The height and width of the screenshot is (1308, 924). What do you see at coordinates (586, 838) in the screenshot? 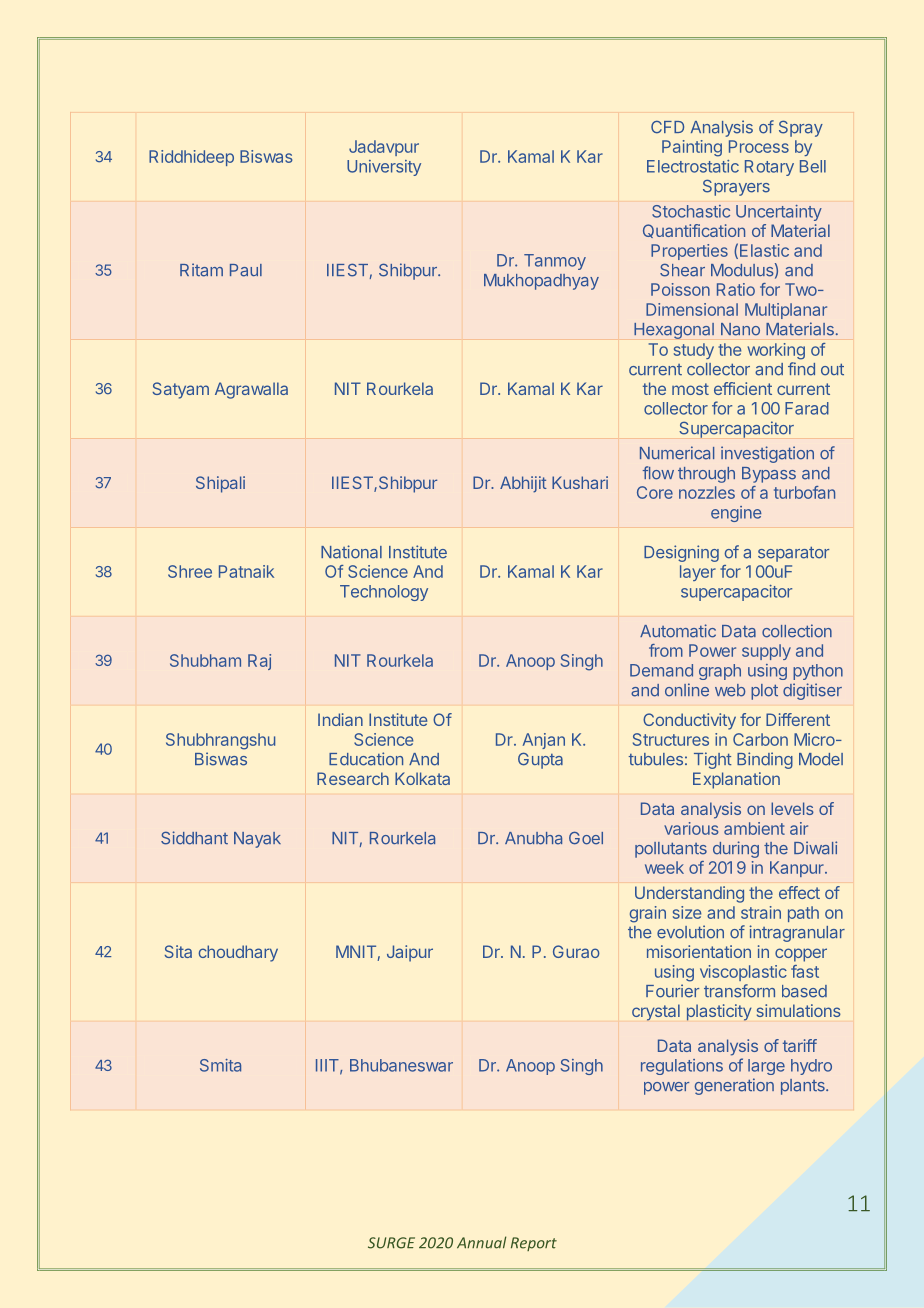
I see `Goel` at bounding box center [586, 838].
